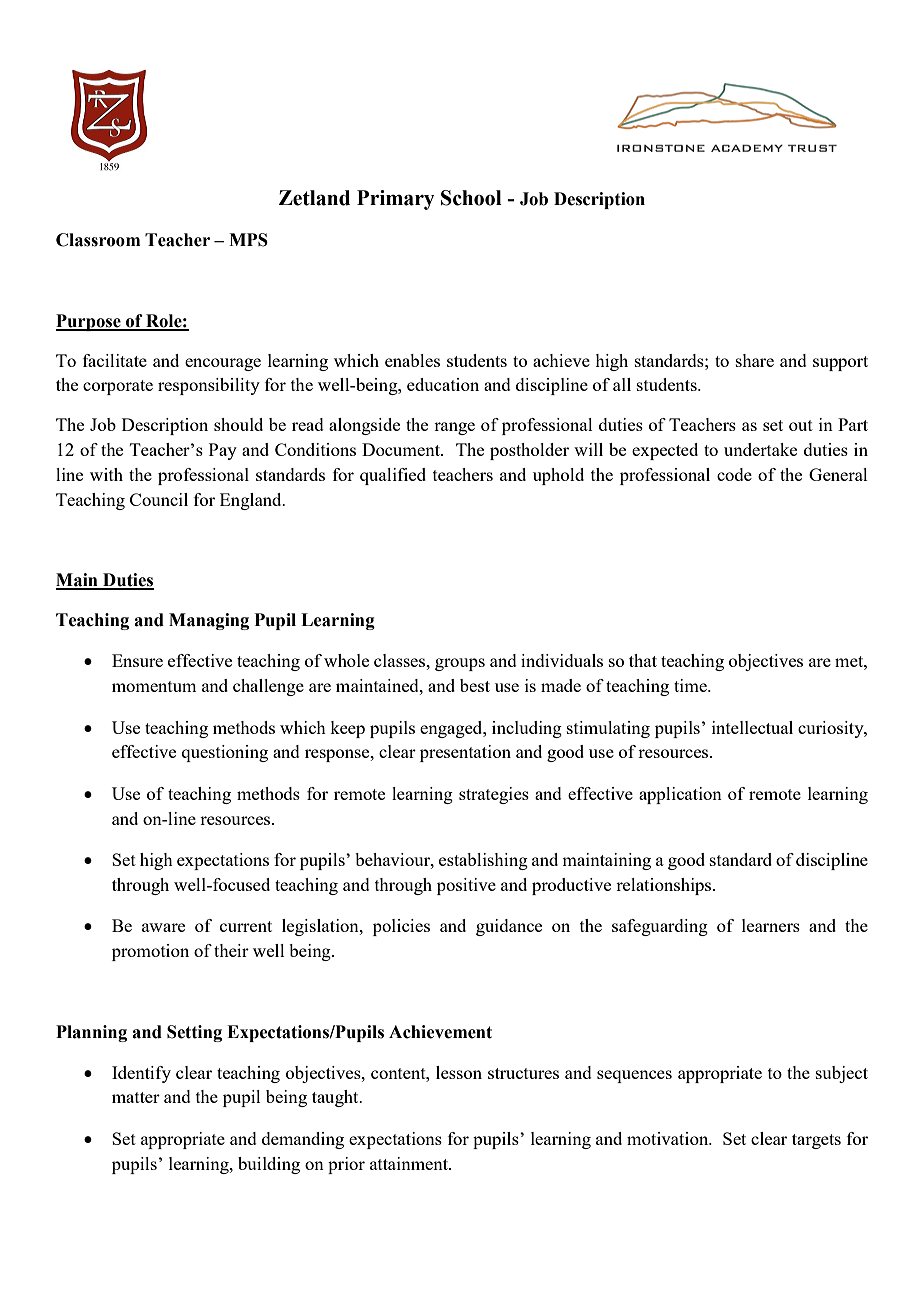  What do you see at coordinates (248, 240) in the image?
I see `MPS` at bounding box center [248, 240].
